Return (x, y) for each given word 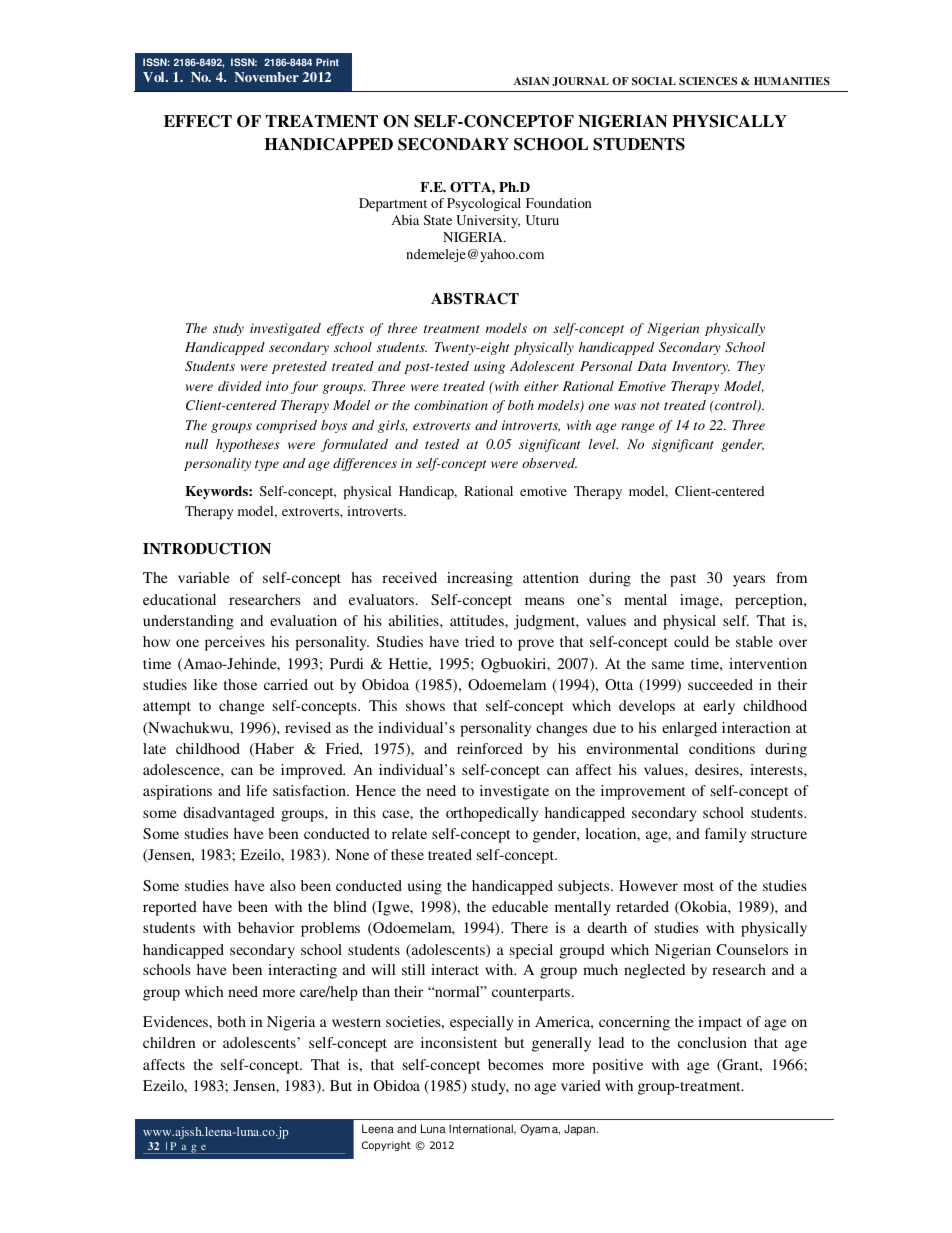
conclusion (712, 1042)
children (169, 1042)
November (267, 77)
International (482, 1129)
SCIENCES (708, 81)
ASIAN (531, 81)
